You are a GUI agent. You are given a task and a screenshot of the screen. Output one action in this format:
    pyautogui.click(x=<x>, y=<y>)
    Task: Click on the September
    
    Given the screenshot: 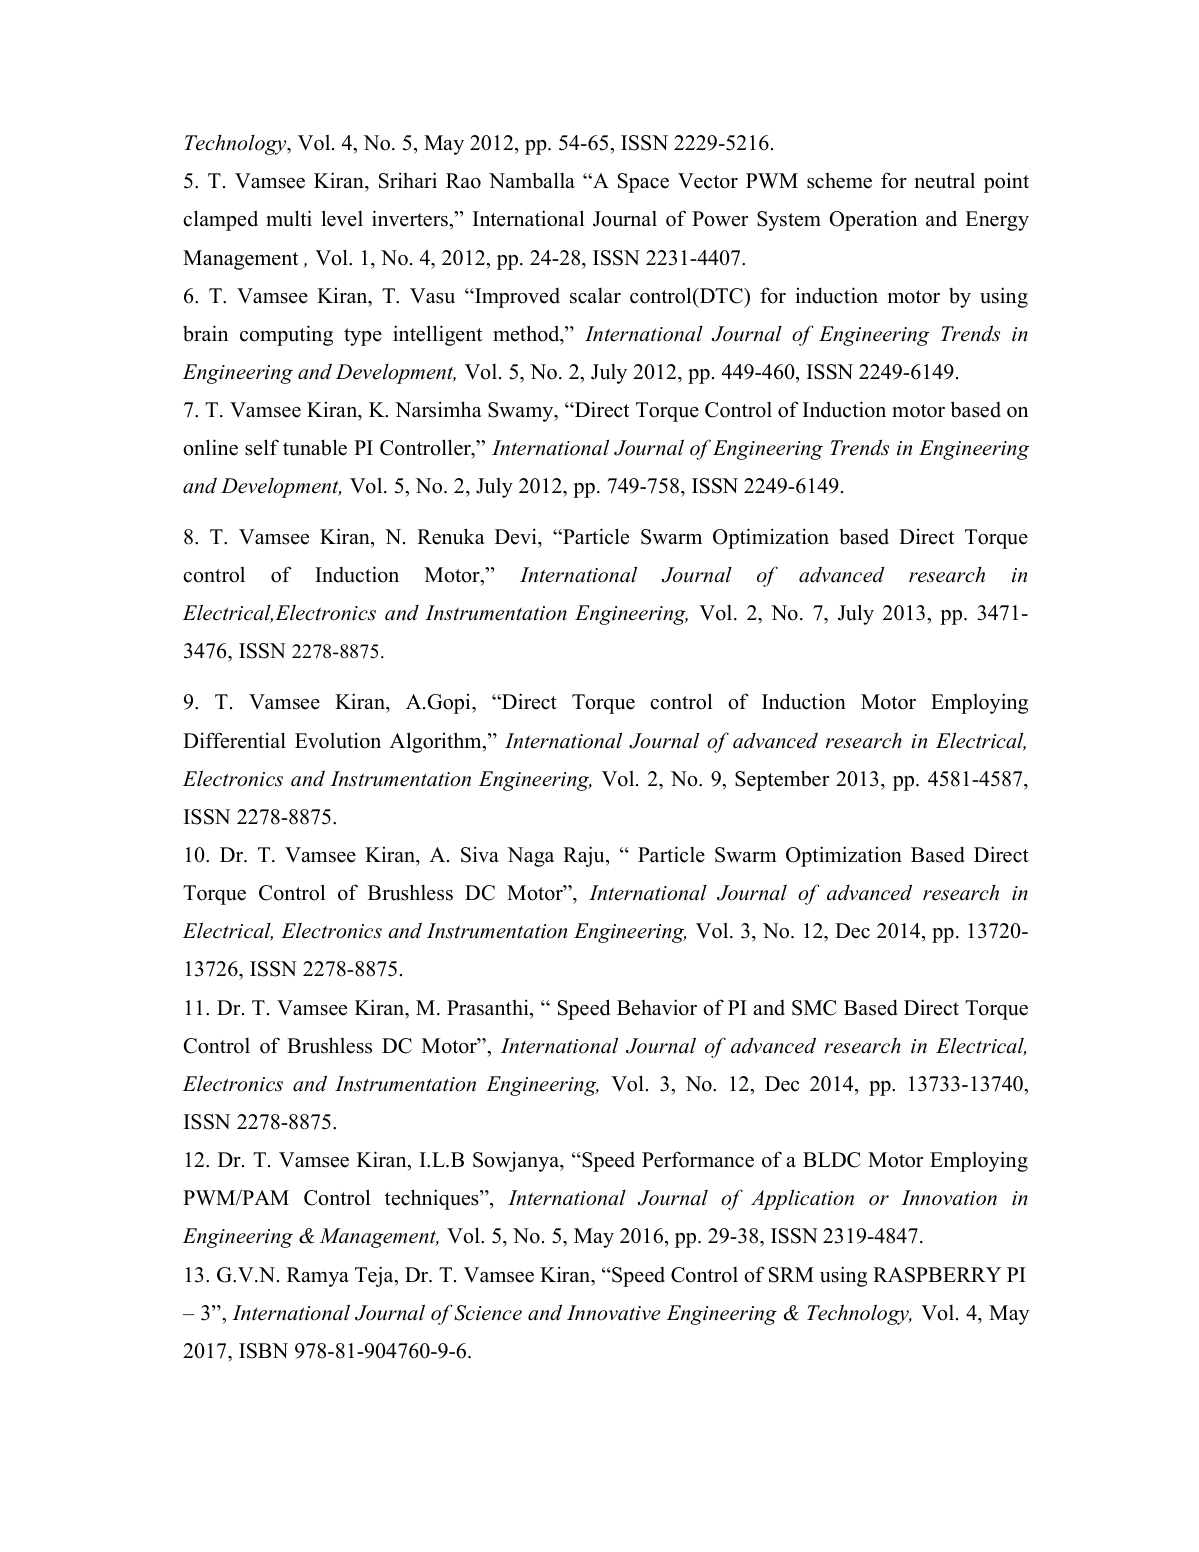 What is the action you would take?
    pyautogui.click(x=782, y=780)
